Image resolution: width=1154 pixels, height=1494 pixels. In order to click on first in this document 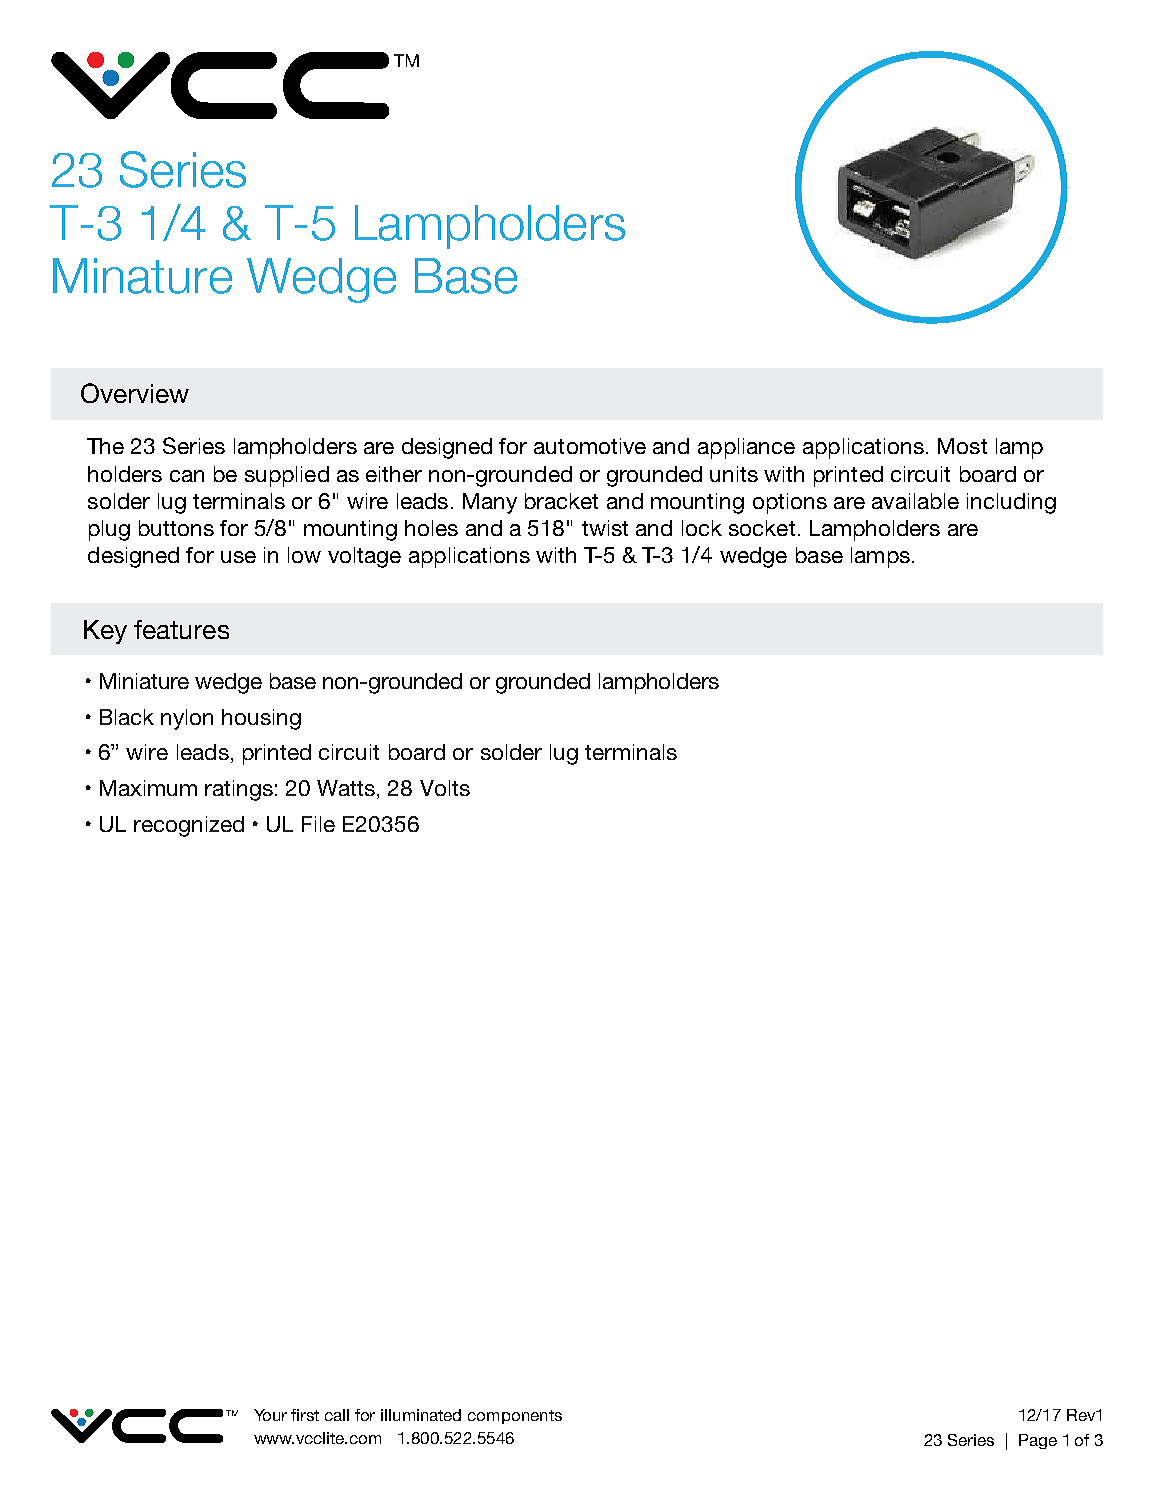, I will do `click(305, 1415)`.
